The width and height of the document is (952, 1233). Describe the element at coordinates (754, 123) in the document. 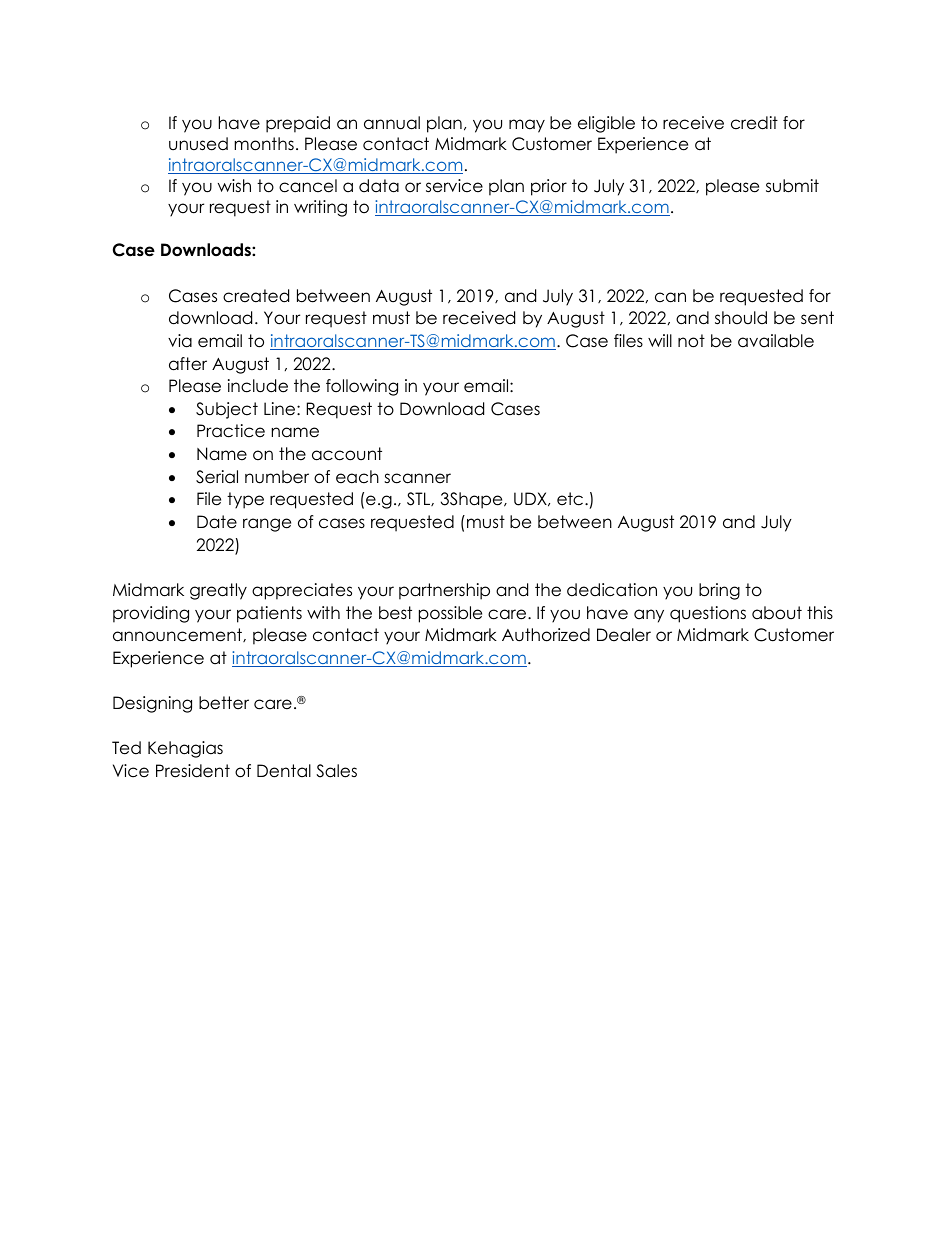

I see `credit` at that location.
